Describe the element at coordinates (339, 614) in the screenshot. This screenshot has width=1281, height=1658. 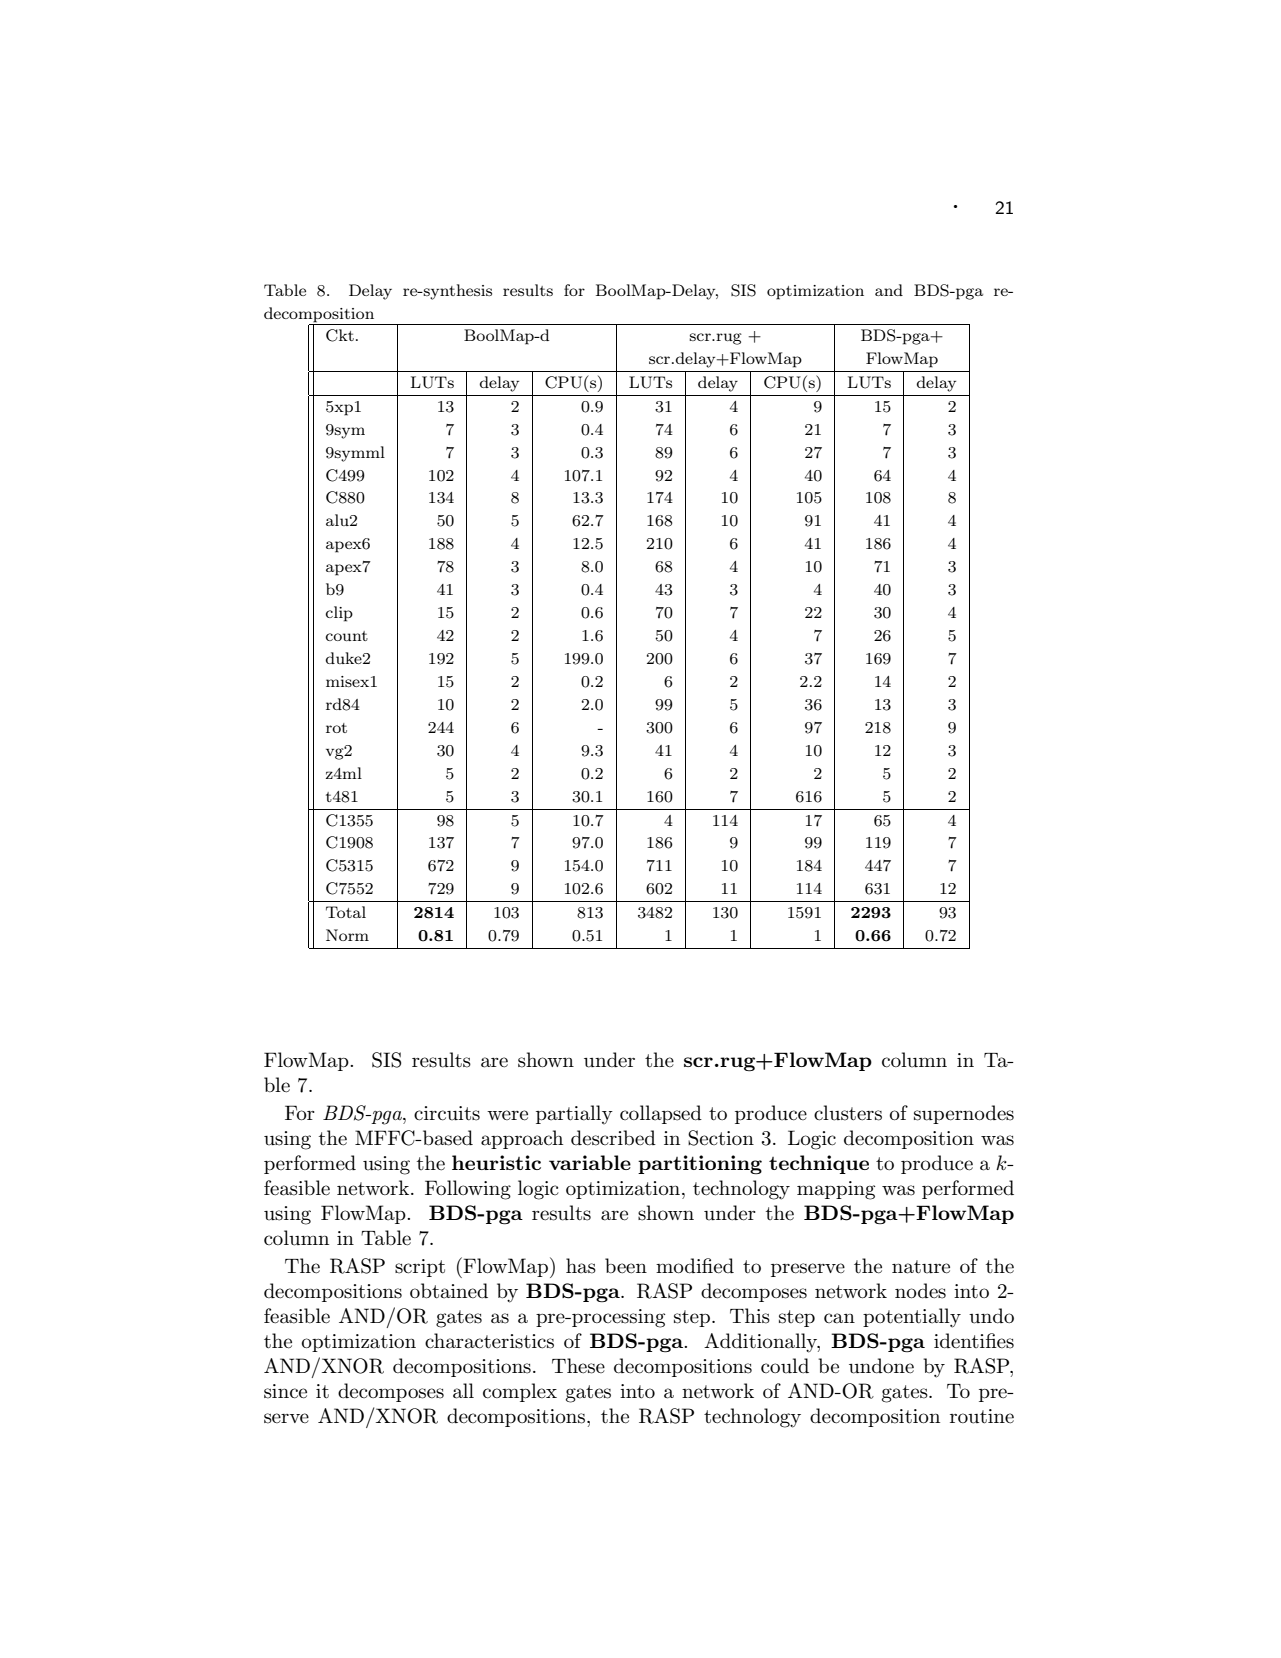
I see `clip` at that location.
